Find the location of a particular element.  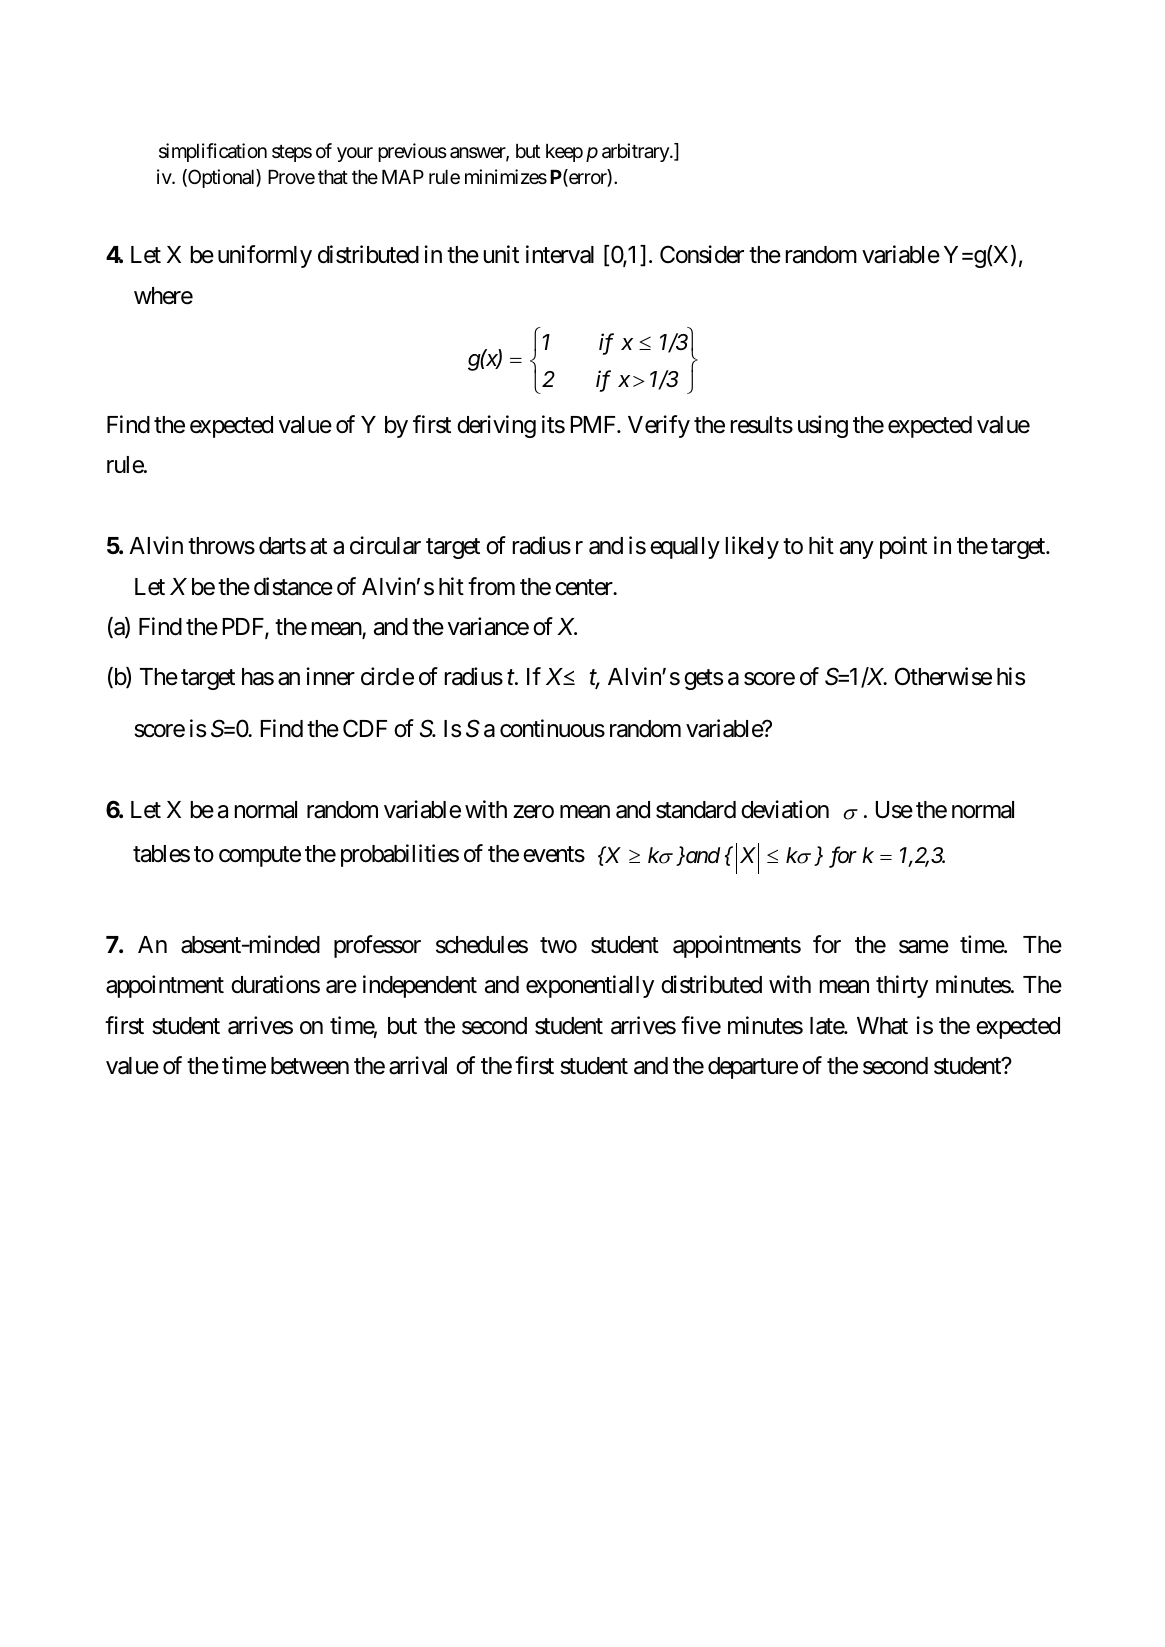

arbitrary is located at coordinates (636, 152).
